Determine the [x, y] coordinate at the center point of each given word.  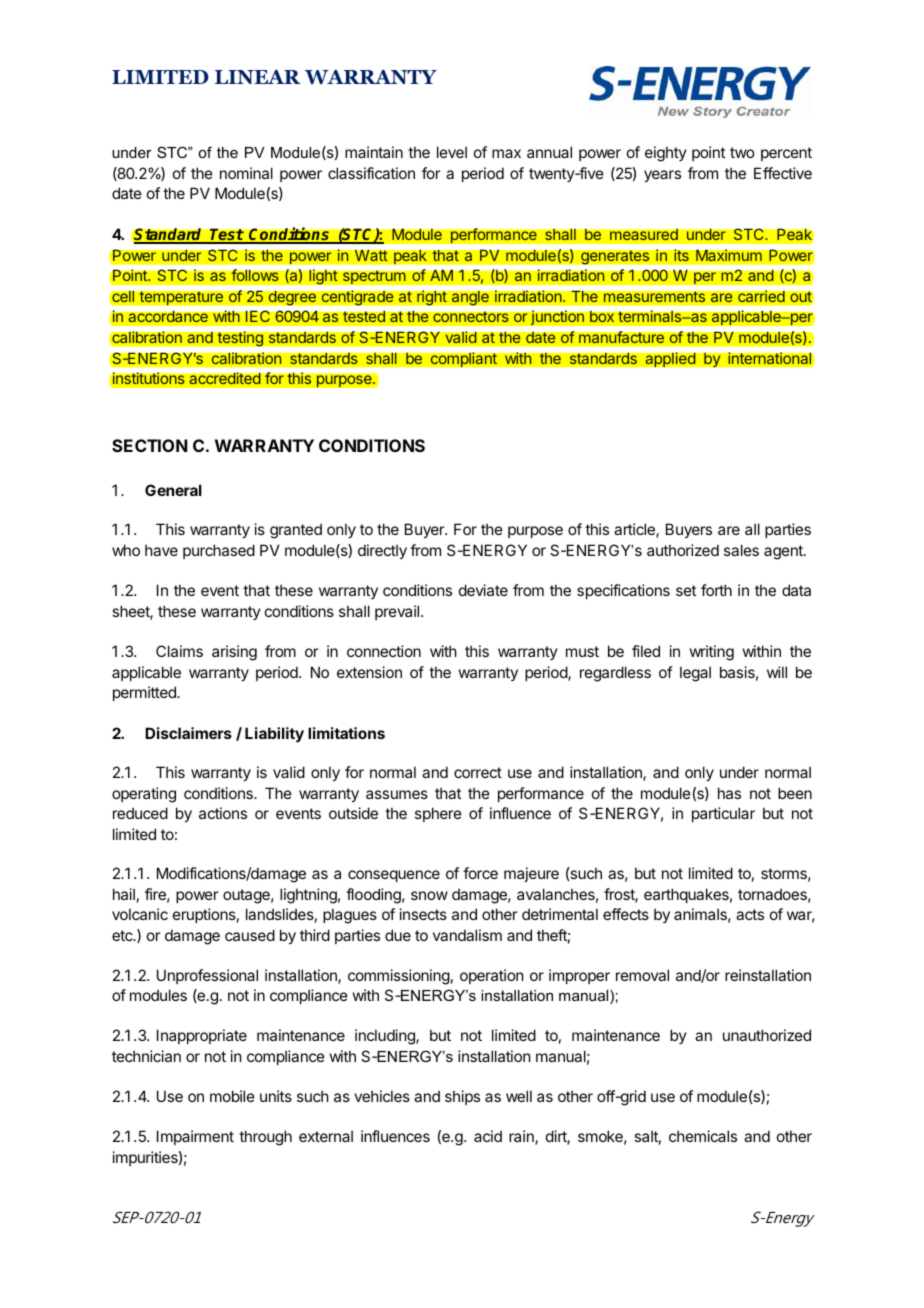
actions [223, 813]
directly [382, 551]
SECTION [149, 445]
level [452, 152]
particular [723, 814]
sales [741, 550]
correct [478, 772]
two [742, 152]
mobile [232, 1096]
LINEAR [258, 77]
